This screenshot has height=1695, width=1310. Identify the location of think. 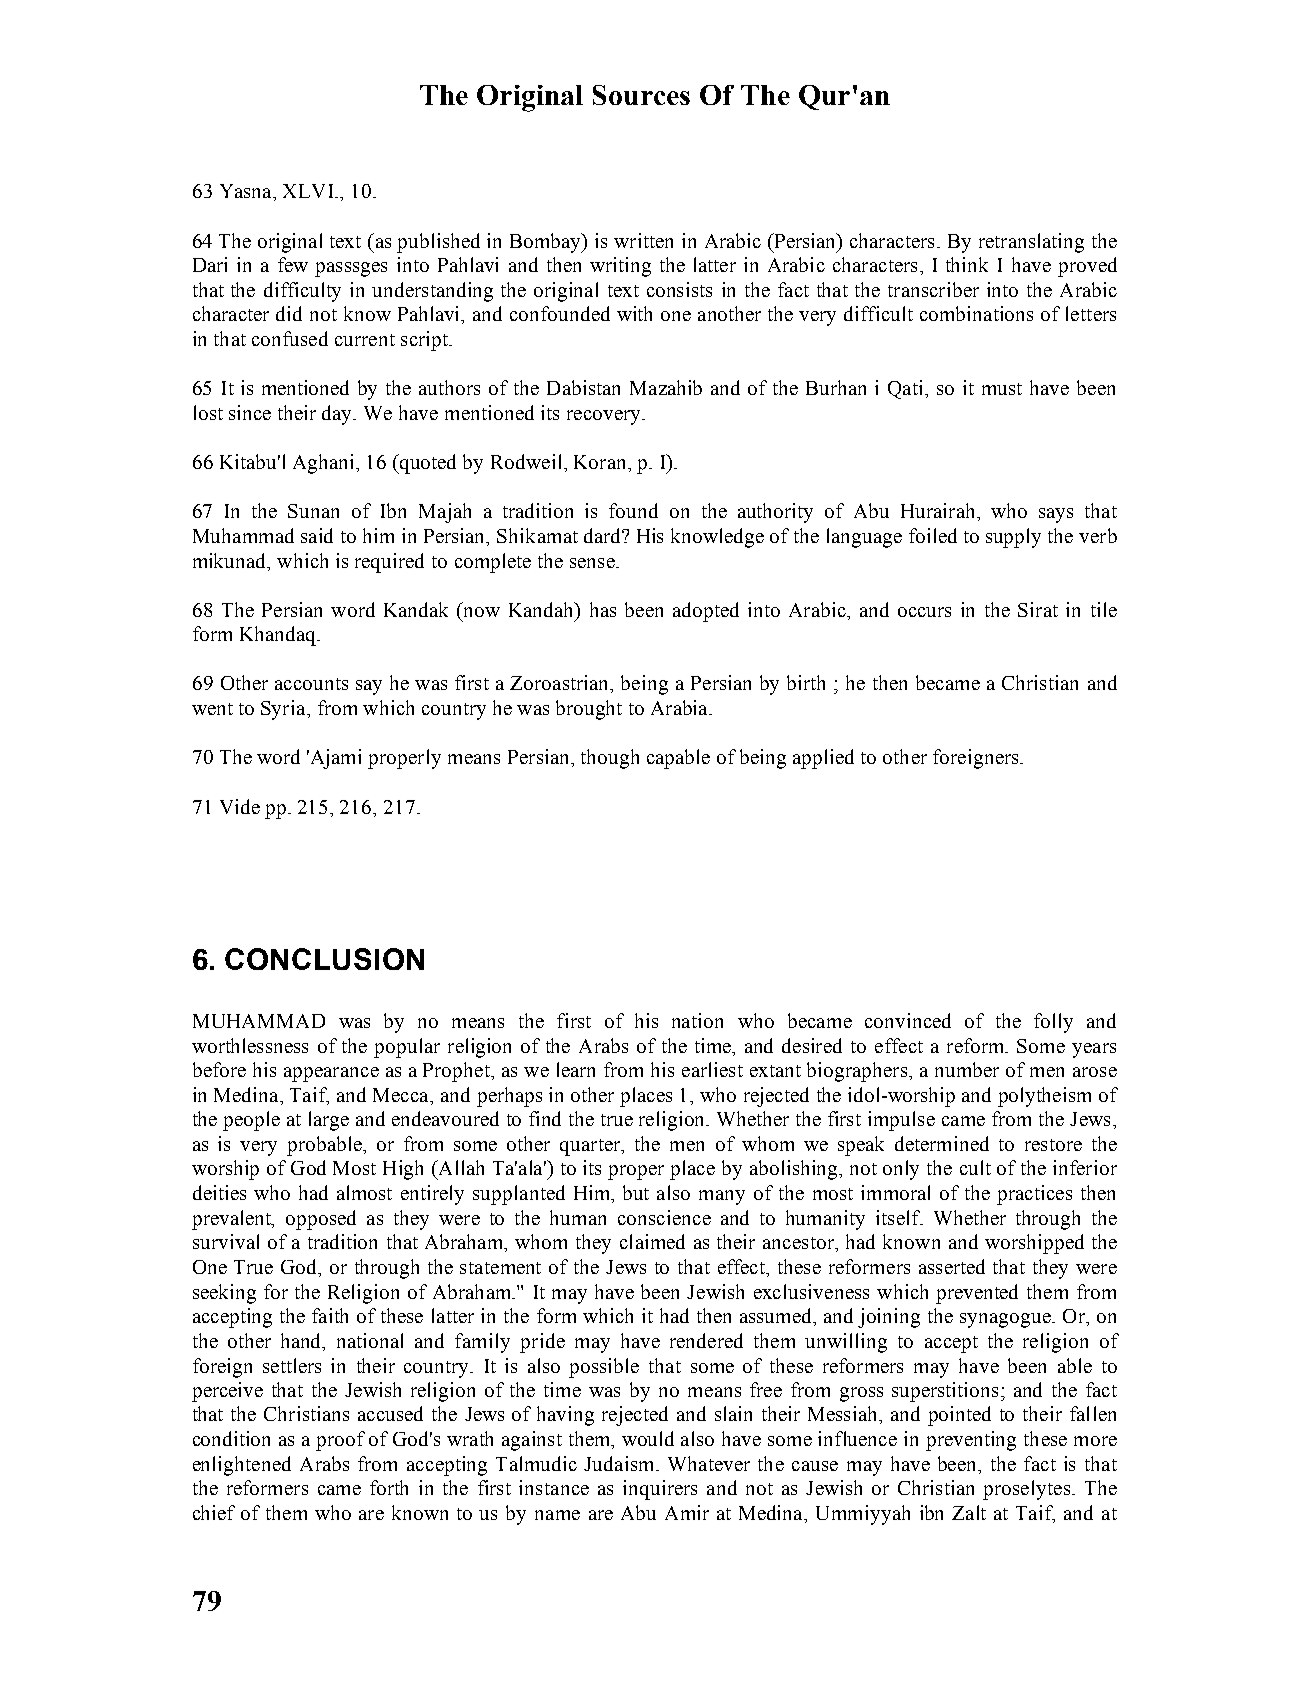
(967, 264).
